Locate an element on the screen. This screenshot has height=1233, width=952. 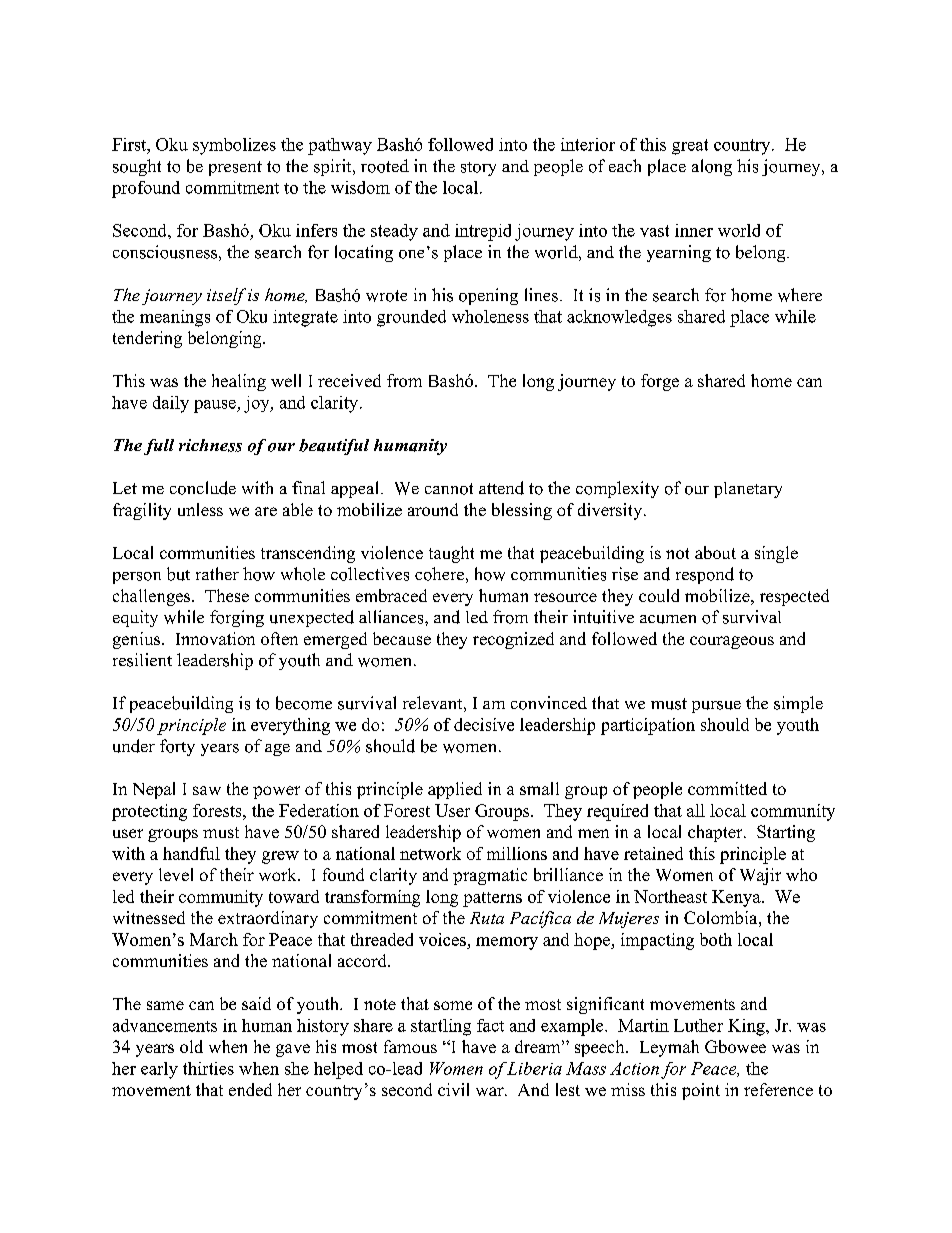
rooted is located at coordinates (385, 166).
